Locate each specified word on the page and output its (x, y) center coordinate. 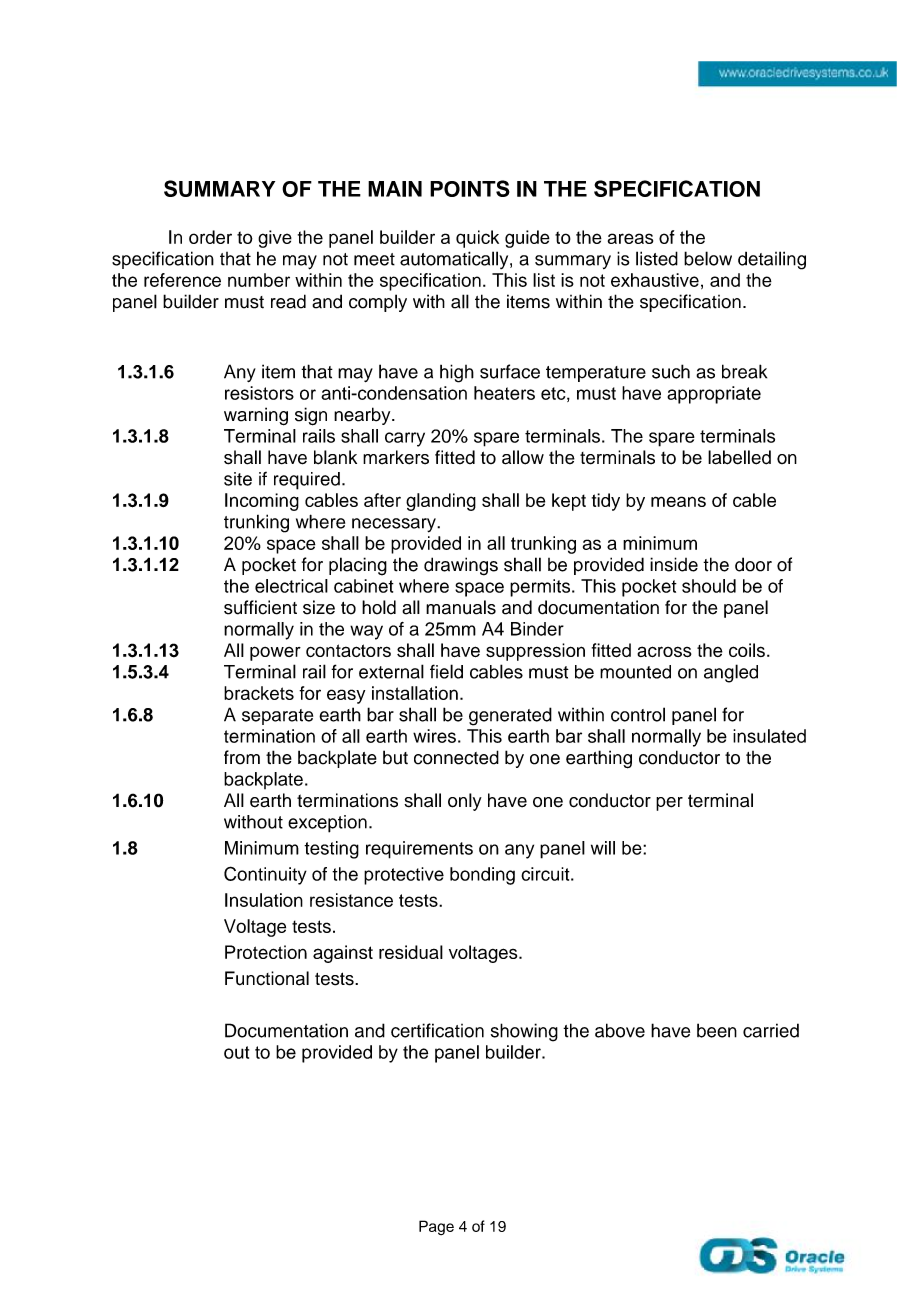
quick (477, 239)
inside (674, 564)
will (603, 848)
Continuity (265, 875)
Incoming (262, 502)
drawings (461, 566)
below (708, 258)
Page (436, 1227)
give (275, 239)
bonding (482, 876)
